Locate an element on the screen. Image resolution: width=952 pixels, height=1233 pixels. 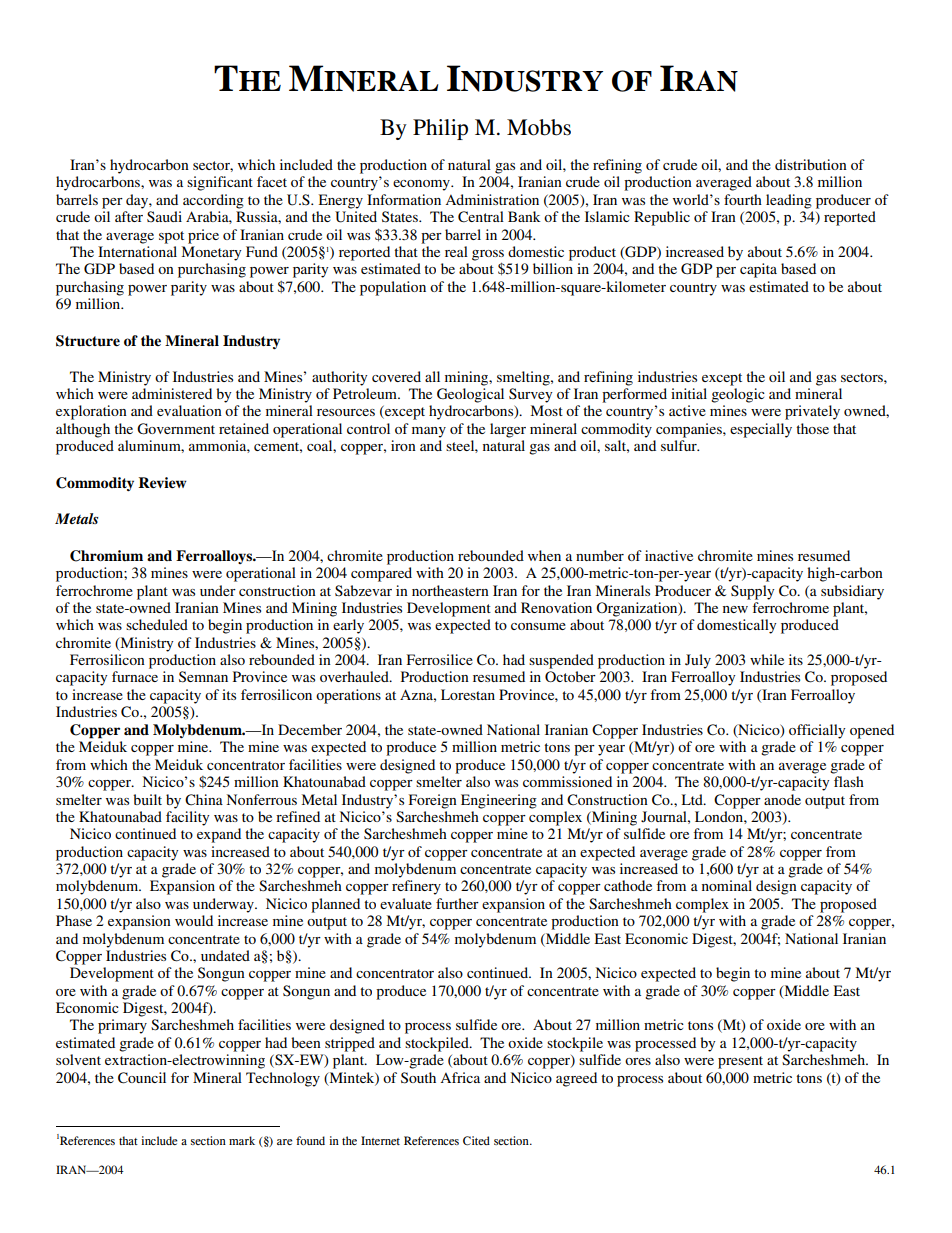
scheduled is located at coordinates (157, 624).
